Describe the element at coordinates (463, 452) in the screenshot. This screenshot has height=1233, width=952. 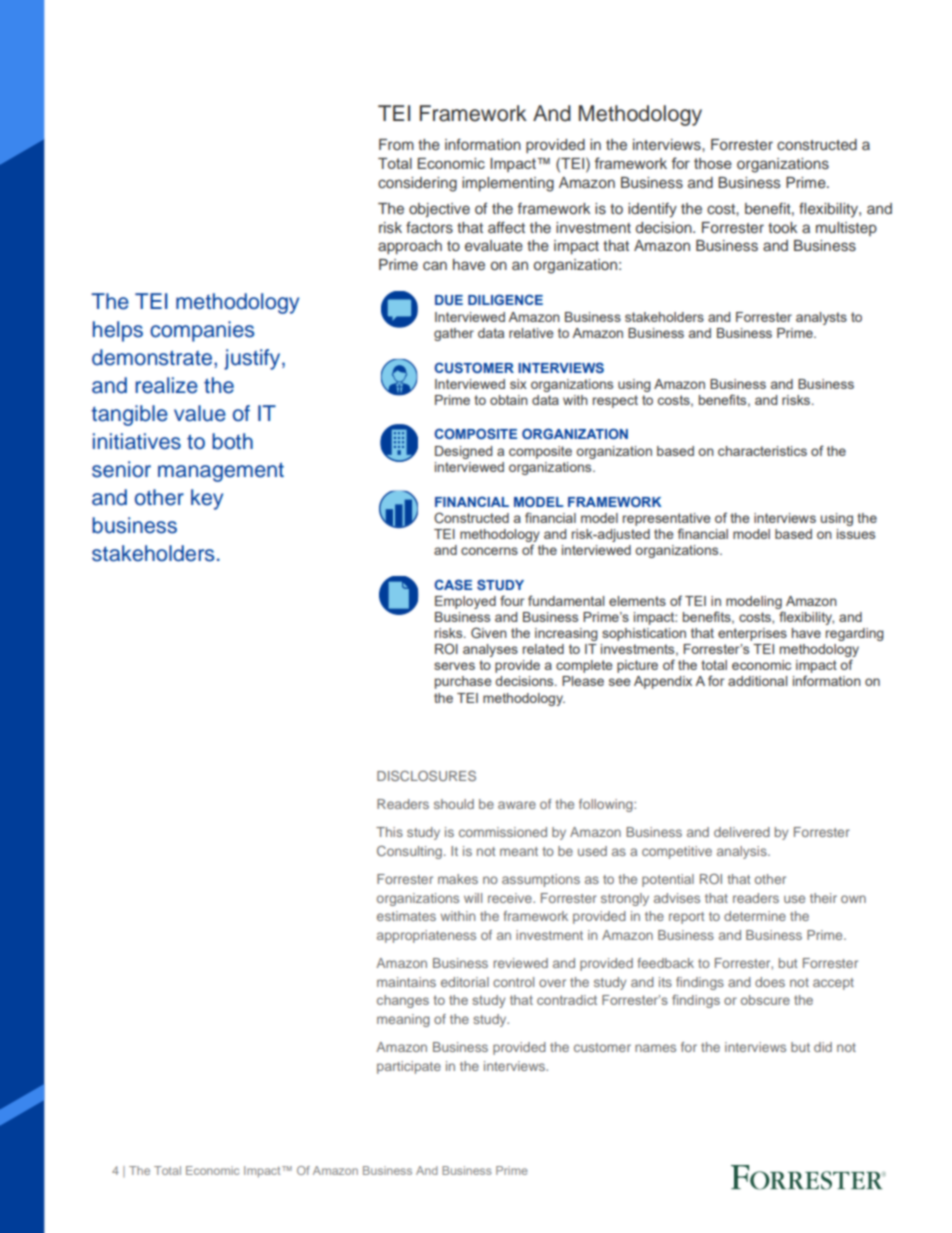
I see `Designed` at that location.
